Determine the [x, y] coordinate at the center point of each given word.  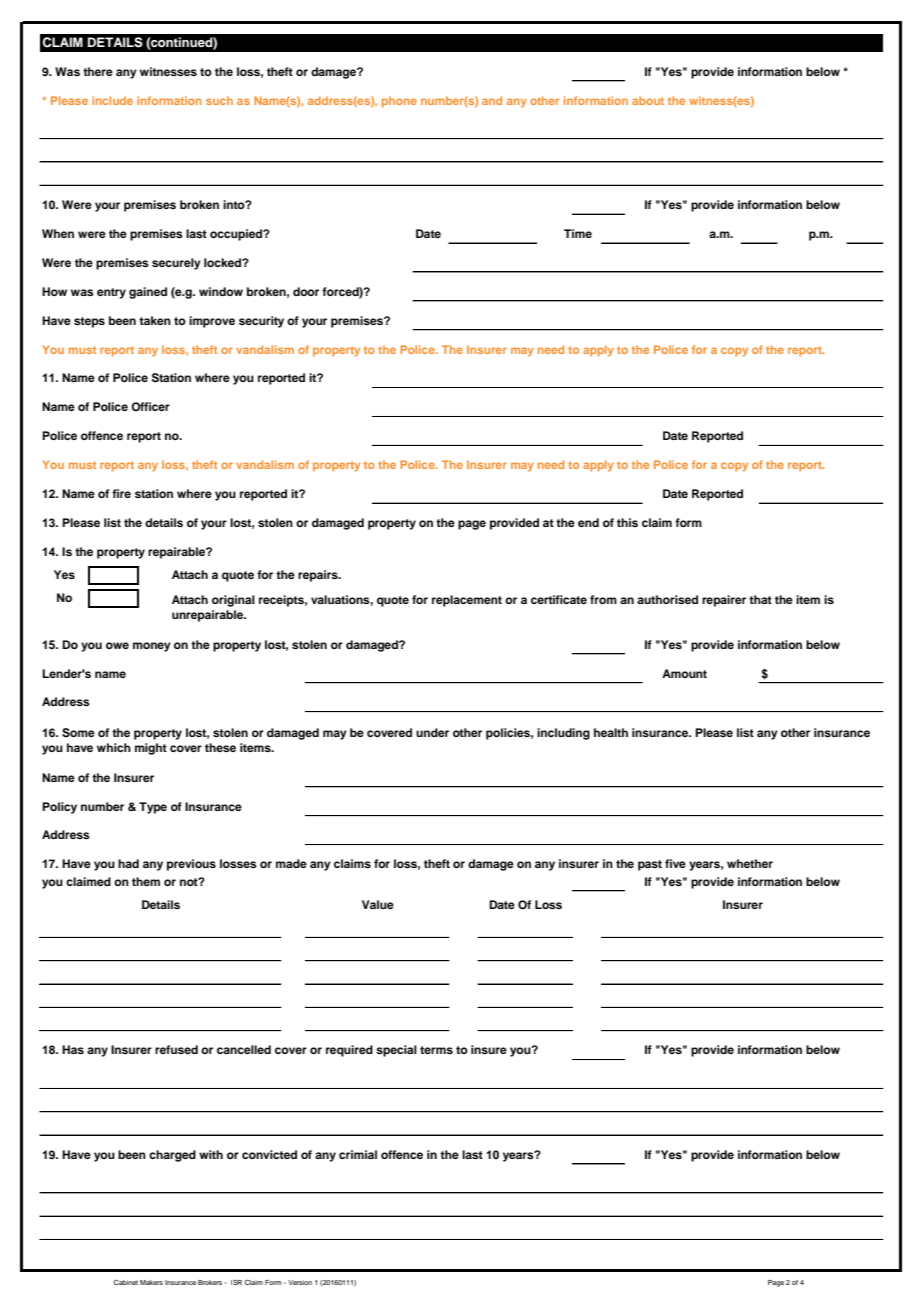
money [152, 647]
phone [399, 102]
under [432, 732]
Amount [684, 673]
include [112, 100]
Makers [151, 1282]
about [648, 100]
